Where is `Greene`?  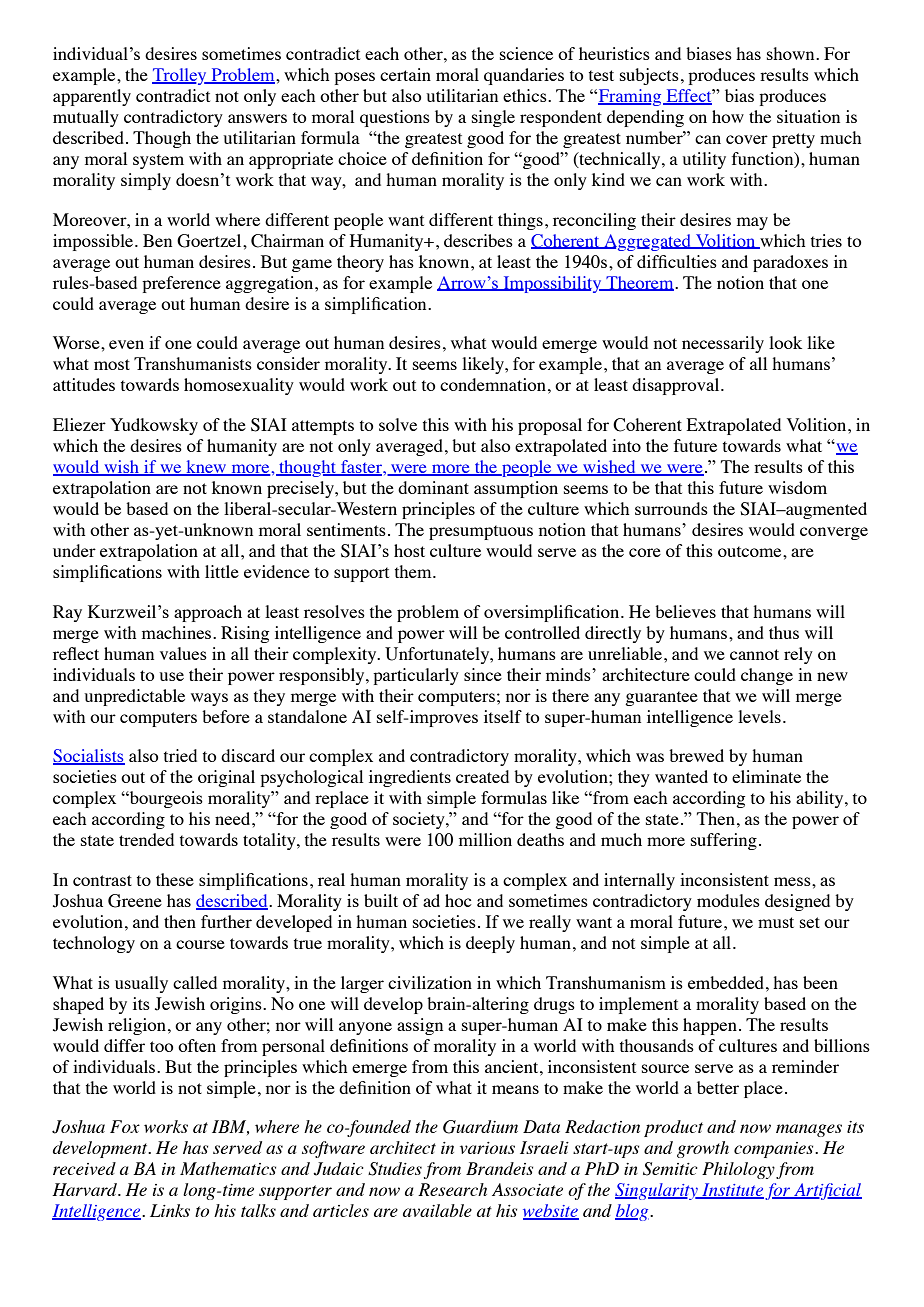 Greene is located at coordinates (135, 901).
